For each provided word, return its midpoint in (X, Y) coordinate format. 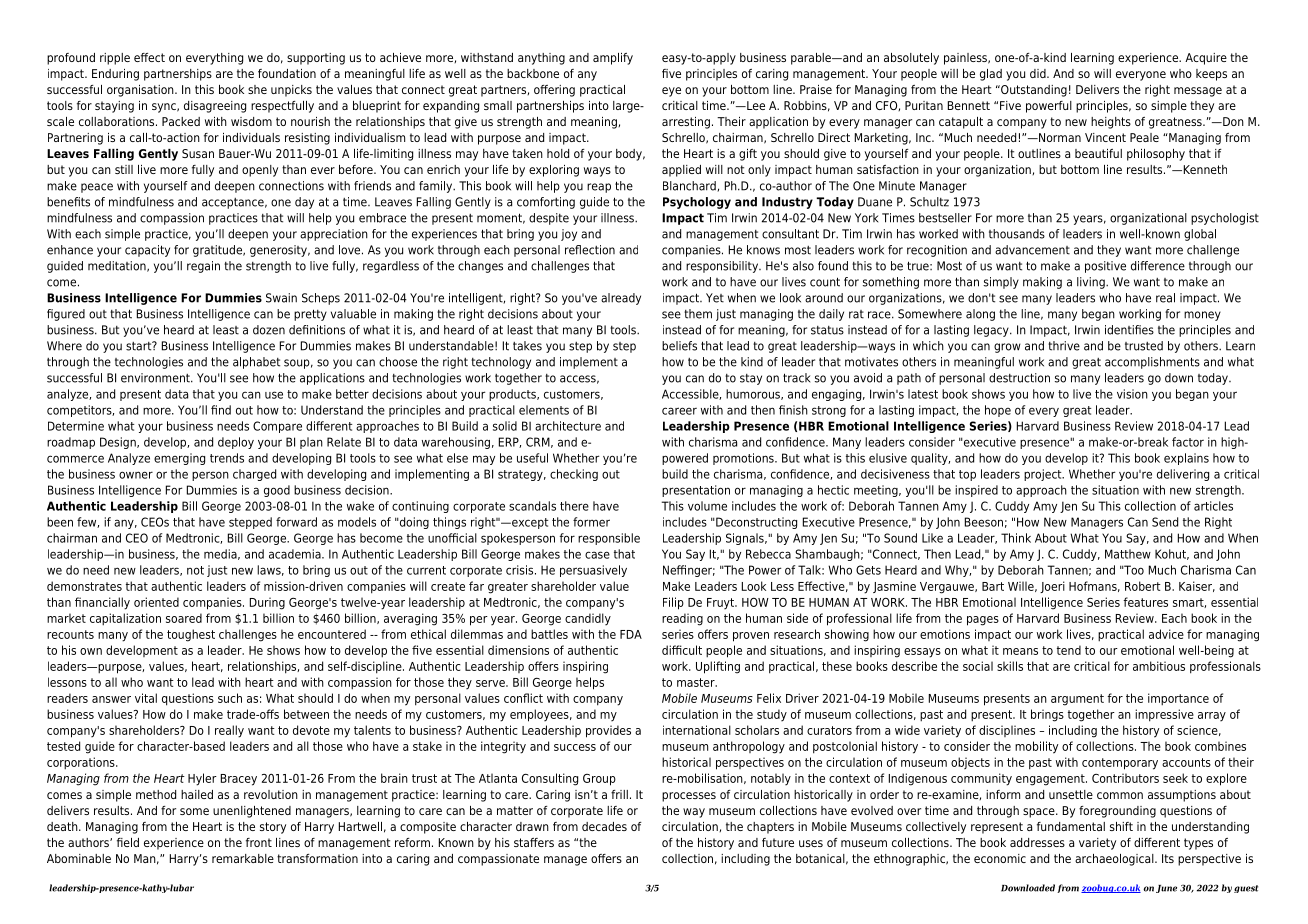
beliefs (679, 346)
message (1198, 92)
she (257, 89)
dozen (269, 330)
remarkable (243, 858)
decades (604, 826)
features (1145, 602)
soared (184, 618)
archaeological (1115, 860)
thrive (1064, 346)
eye (671, 92)
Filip (673, 603)
